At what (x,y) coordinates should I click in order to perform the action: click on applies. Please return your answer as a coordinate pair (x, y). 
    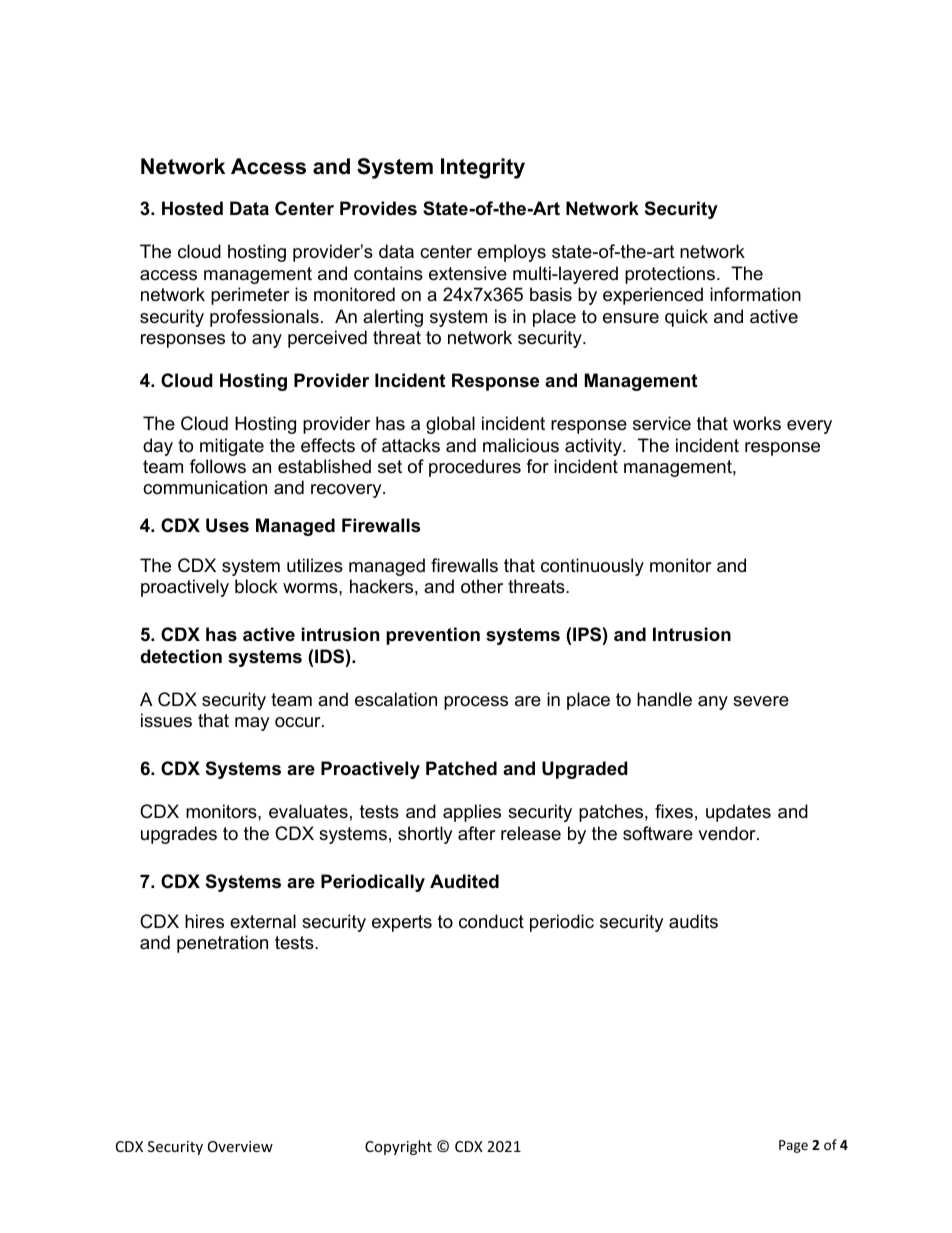
    Looking at the image, I should click on (472, 813).
